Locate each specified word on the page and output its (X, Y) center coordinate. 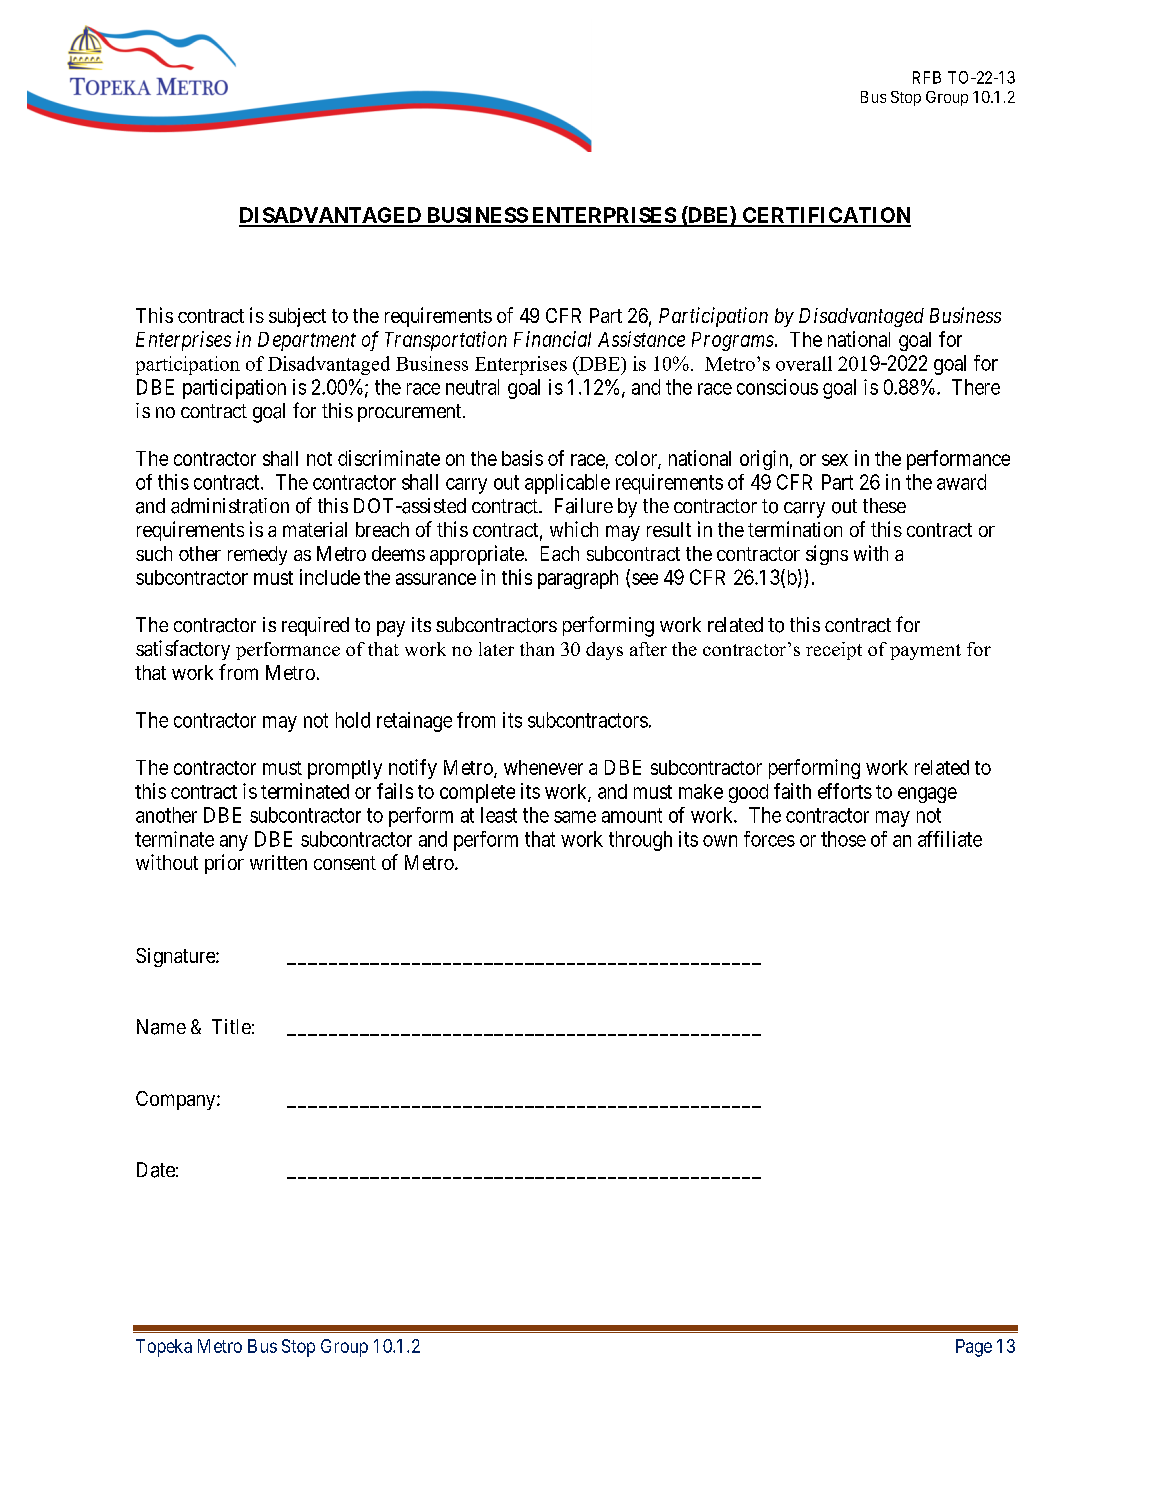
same (575, 817)
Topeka (164, 1348)
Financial (552, 339)
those (843, 839)
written (278, 862)
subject (297, 317)
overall (804, 363)
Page (974, 1348)
